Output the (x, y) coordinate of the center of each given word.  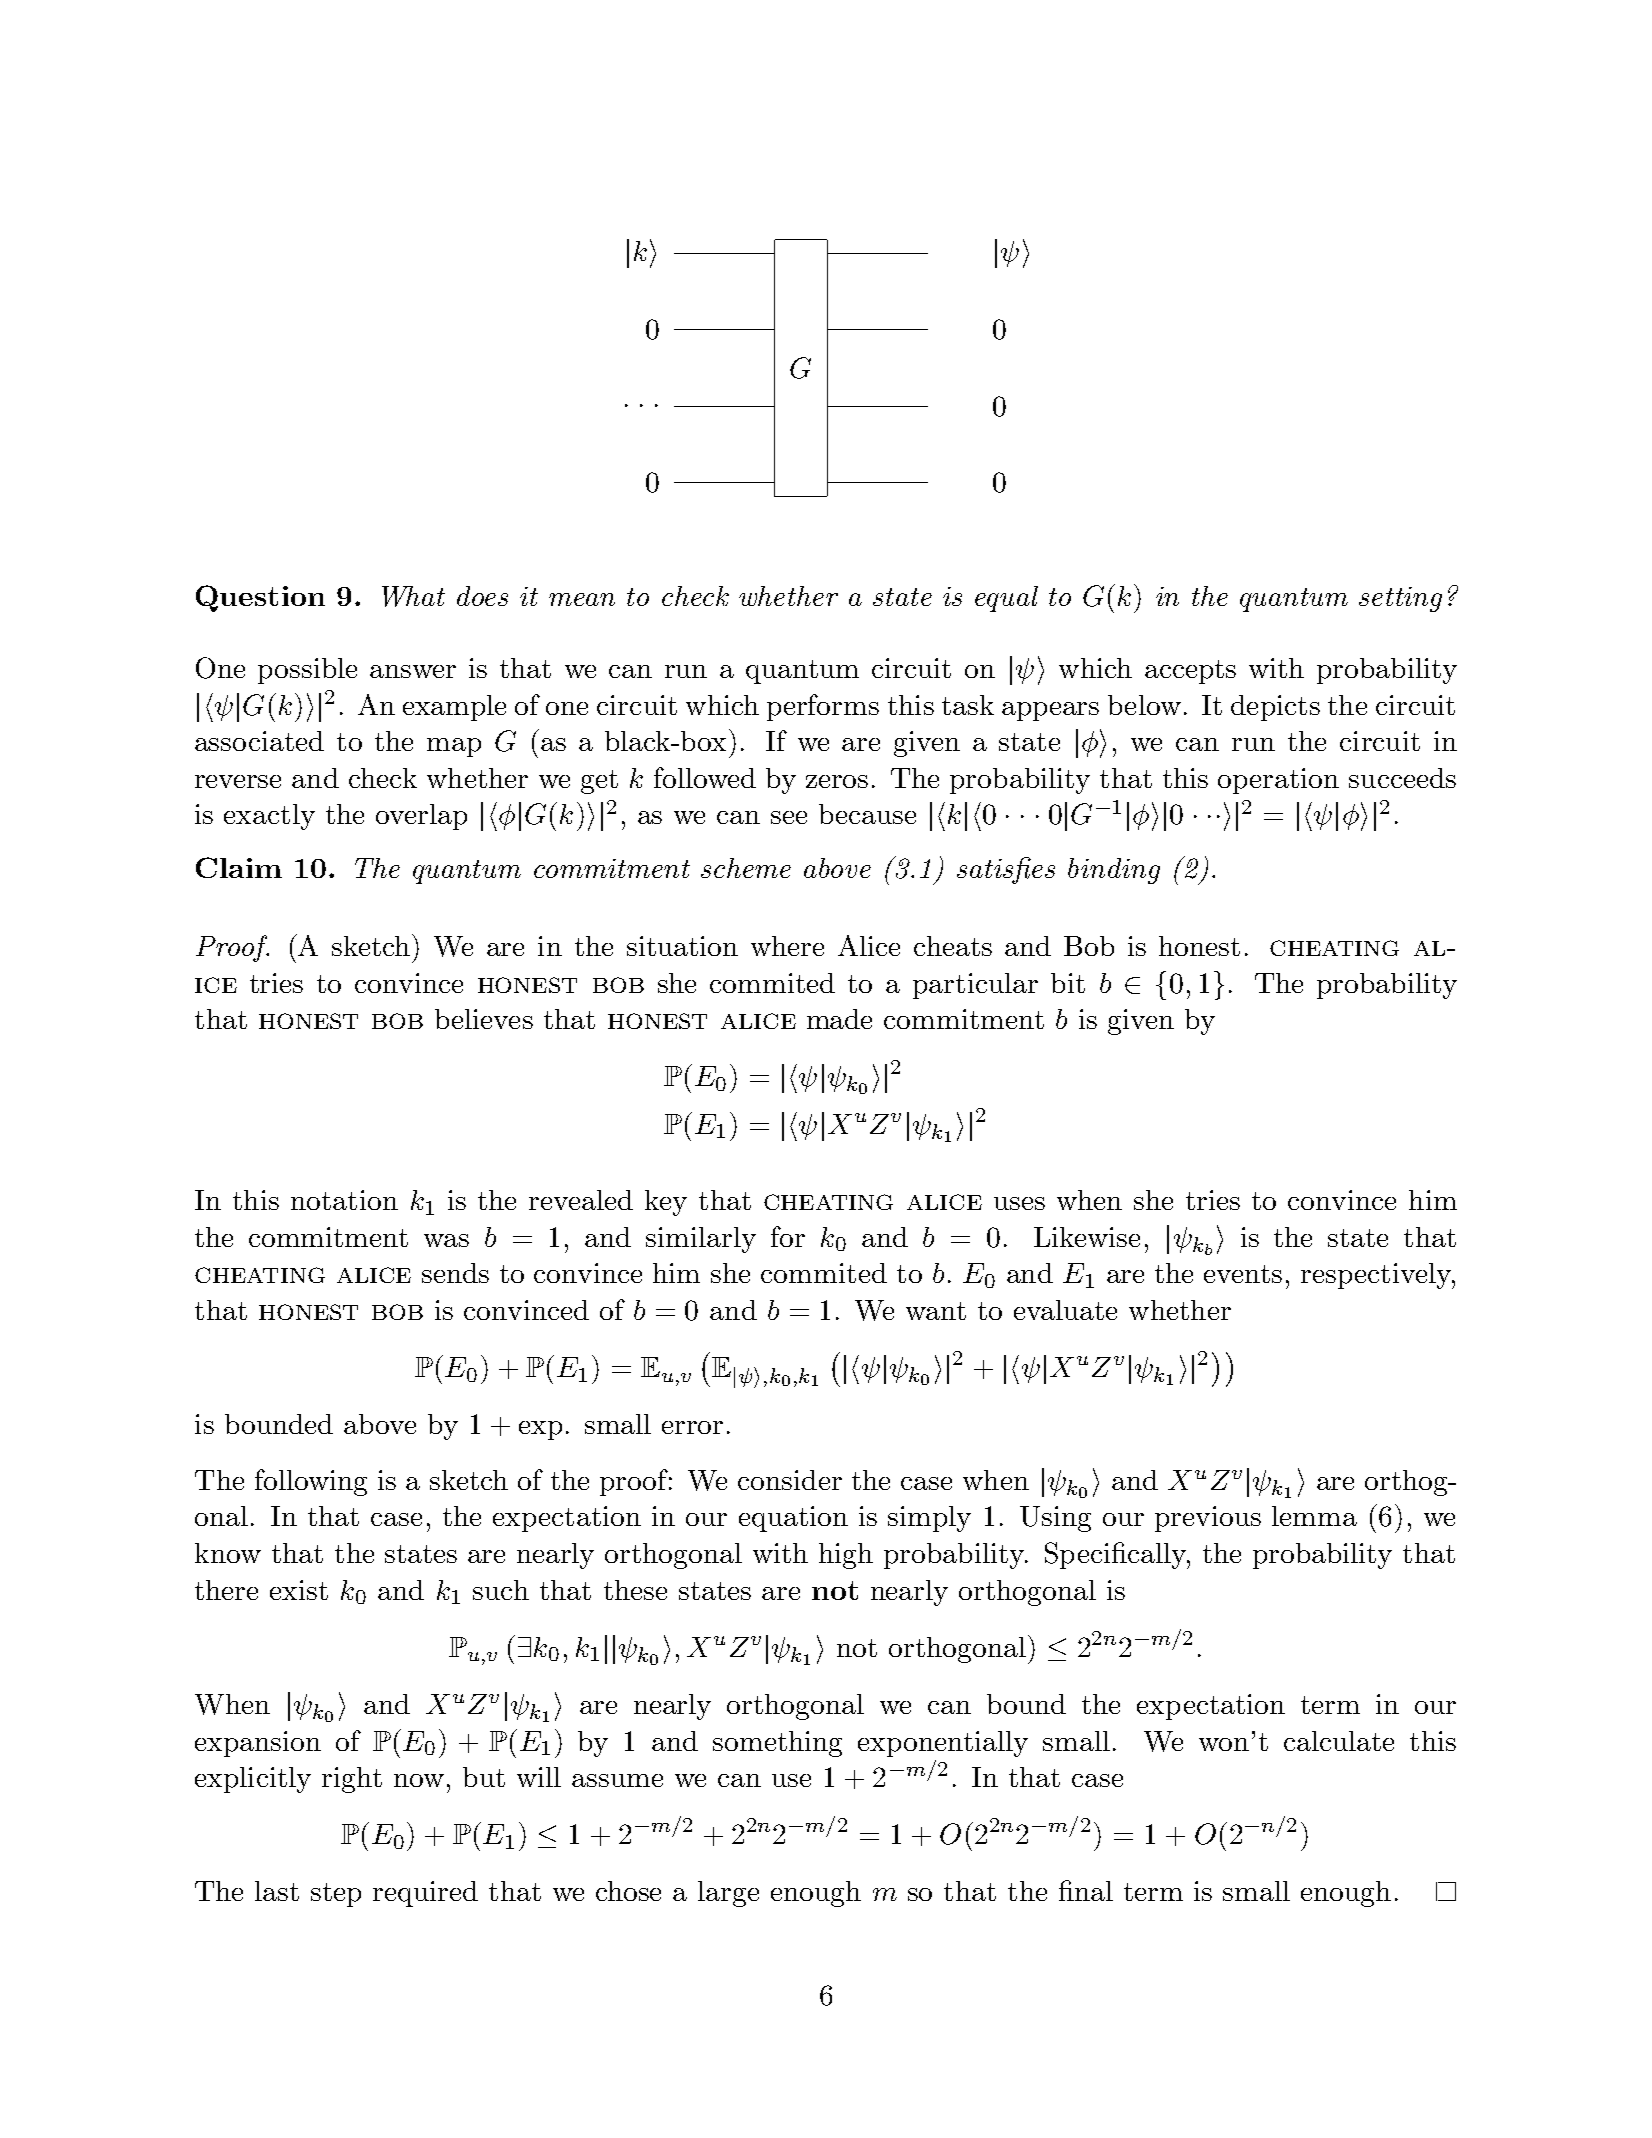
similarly (701, 1240)
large (728, 1894)
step (336, 1895)
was (446, 1240)
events (1243, 1274)
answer (413, 671)
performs (823, 707)
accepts (1190, 672)
